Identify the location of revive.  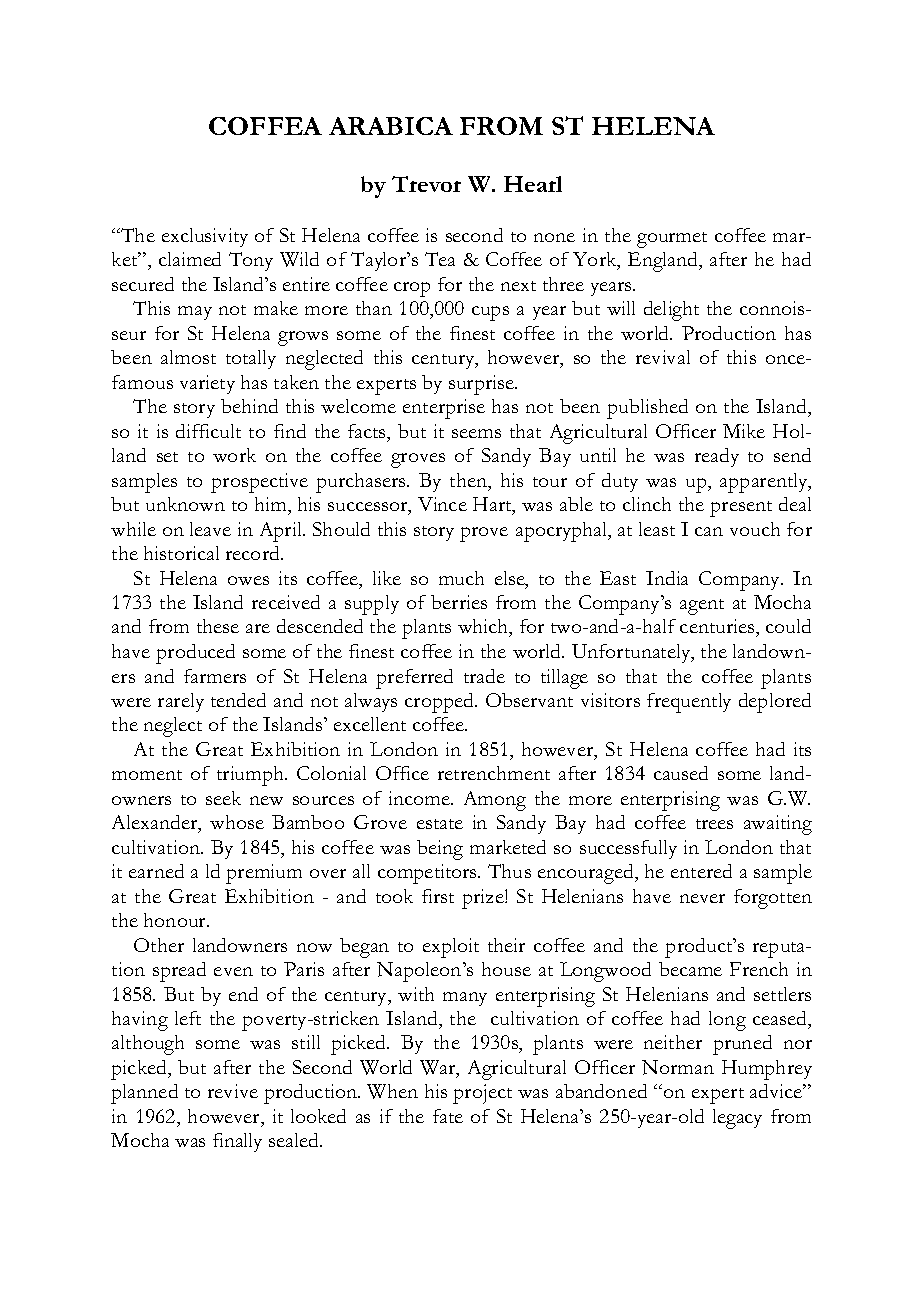
(233, 1091).
